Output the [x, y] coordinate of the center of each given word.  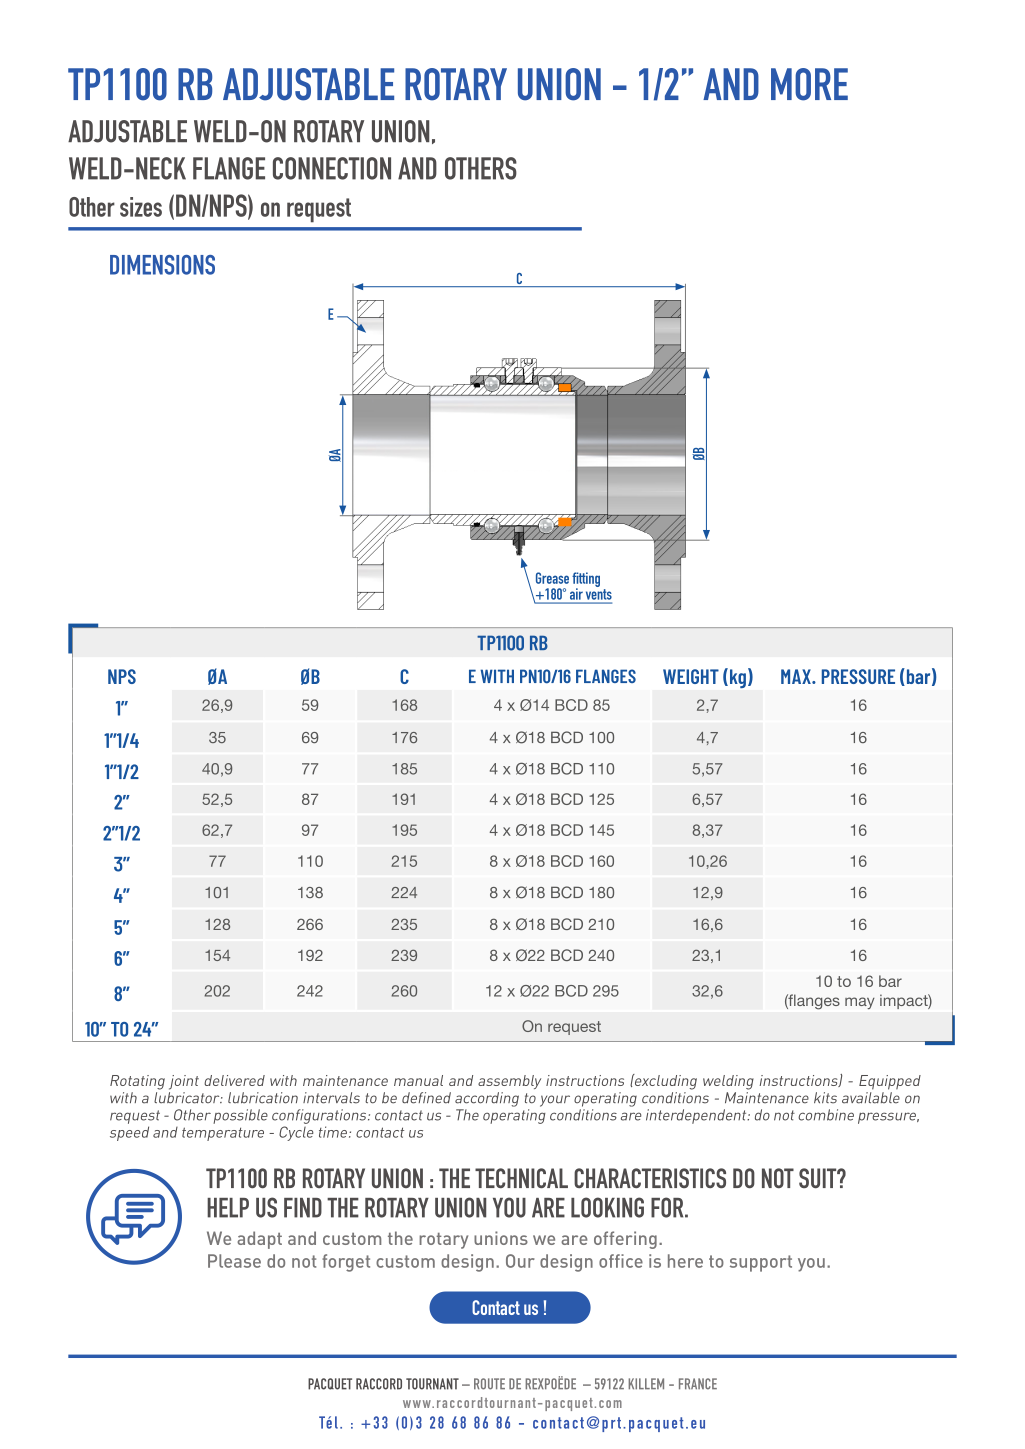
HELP [228, 1208]
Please [234, 1261]
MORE [809, 84]
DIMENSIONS [162, 265]
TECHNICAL [521, 1178]
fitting [586, 581]
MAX [797, 676]
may [860, 1003]
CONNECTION [332, 168]
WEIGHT [691, 676]
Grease [552, 578]
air [576, 594]
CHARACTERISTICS [650, 1178]
